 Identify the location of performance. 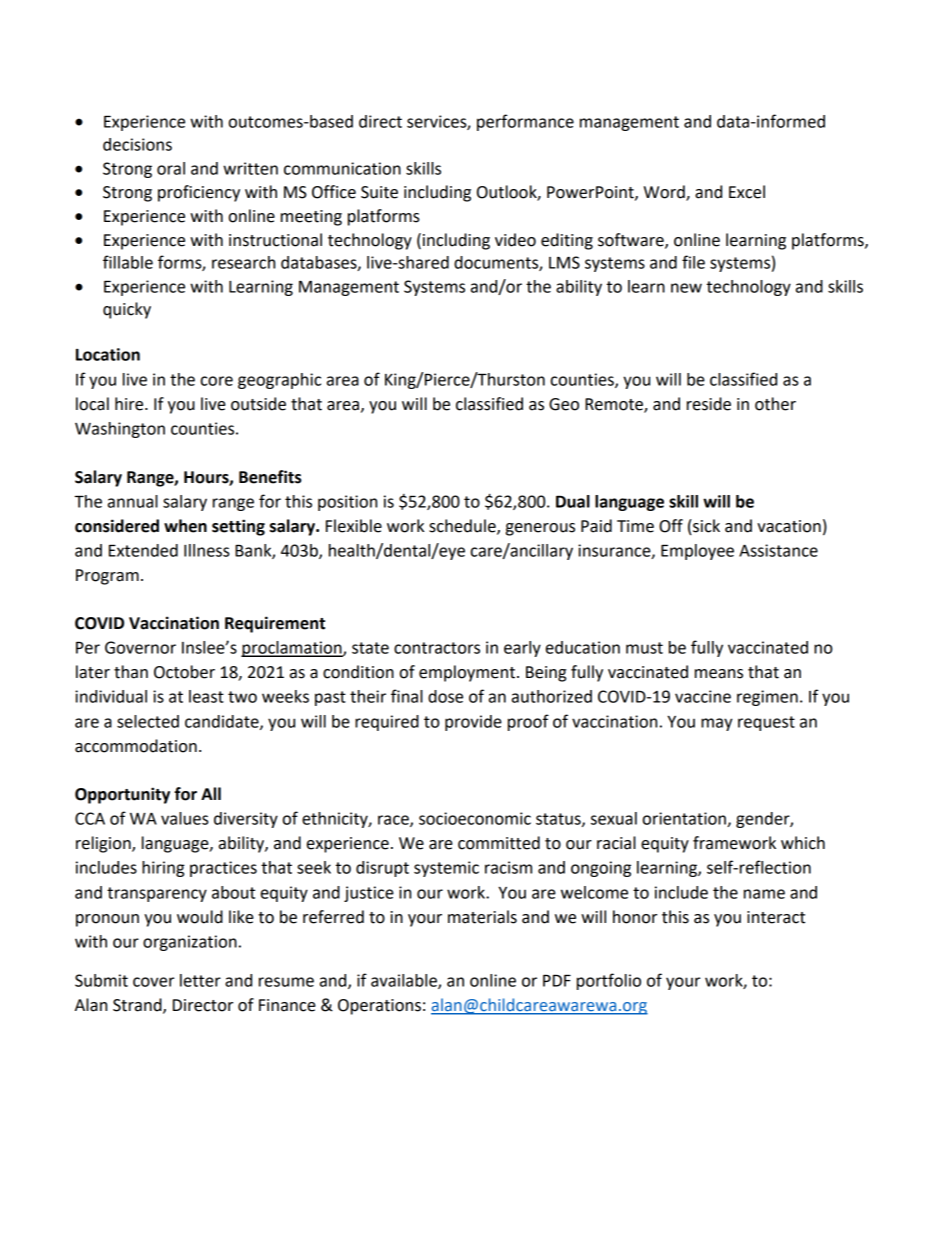
(525, 122).
